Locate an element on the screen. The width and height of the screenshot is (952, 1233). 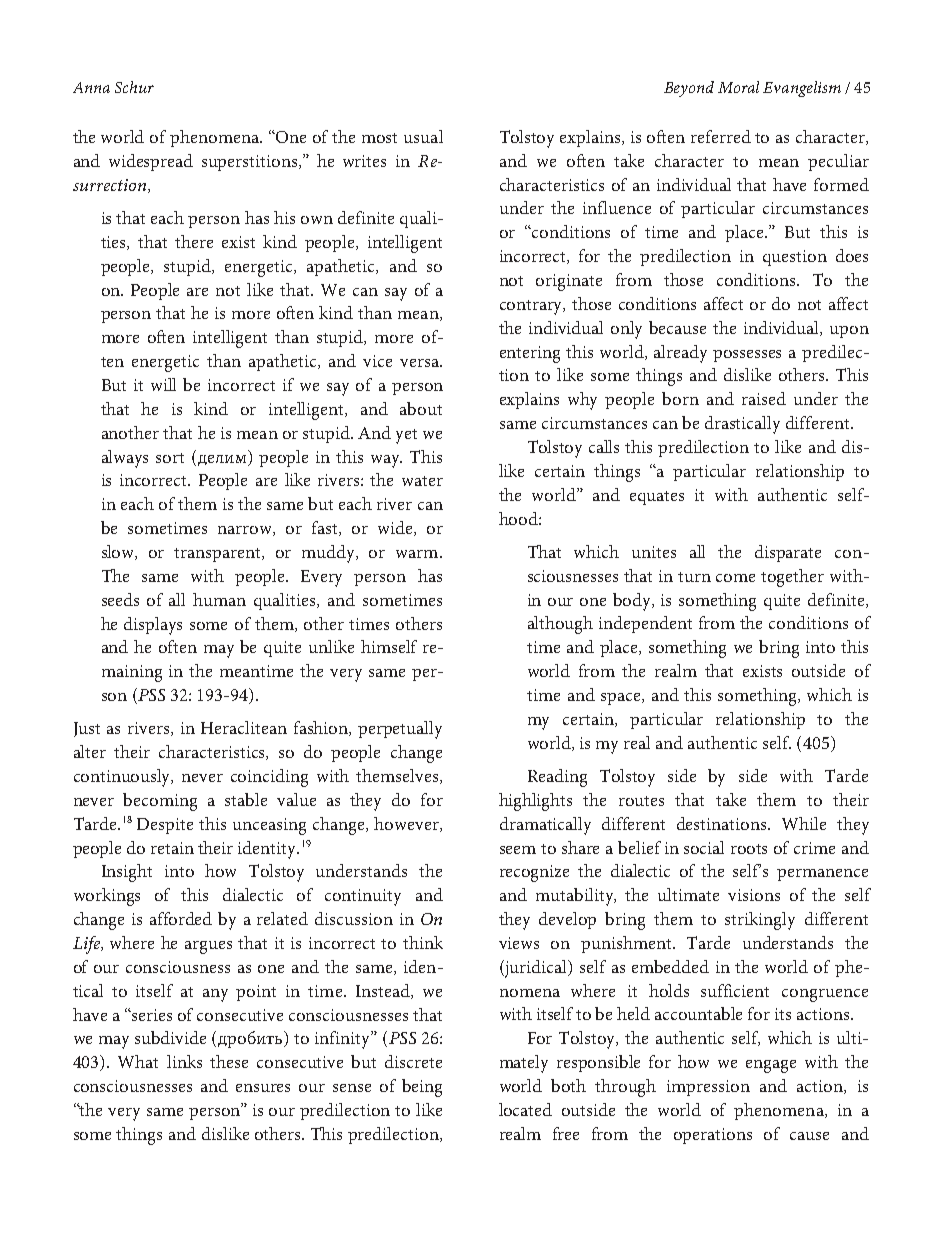
versa is located at coordinates (420, 363).
